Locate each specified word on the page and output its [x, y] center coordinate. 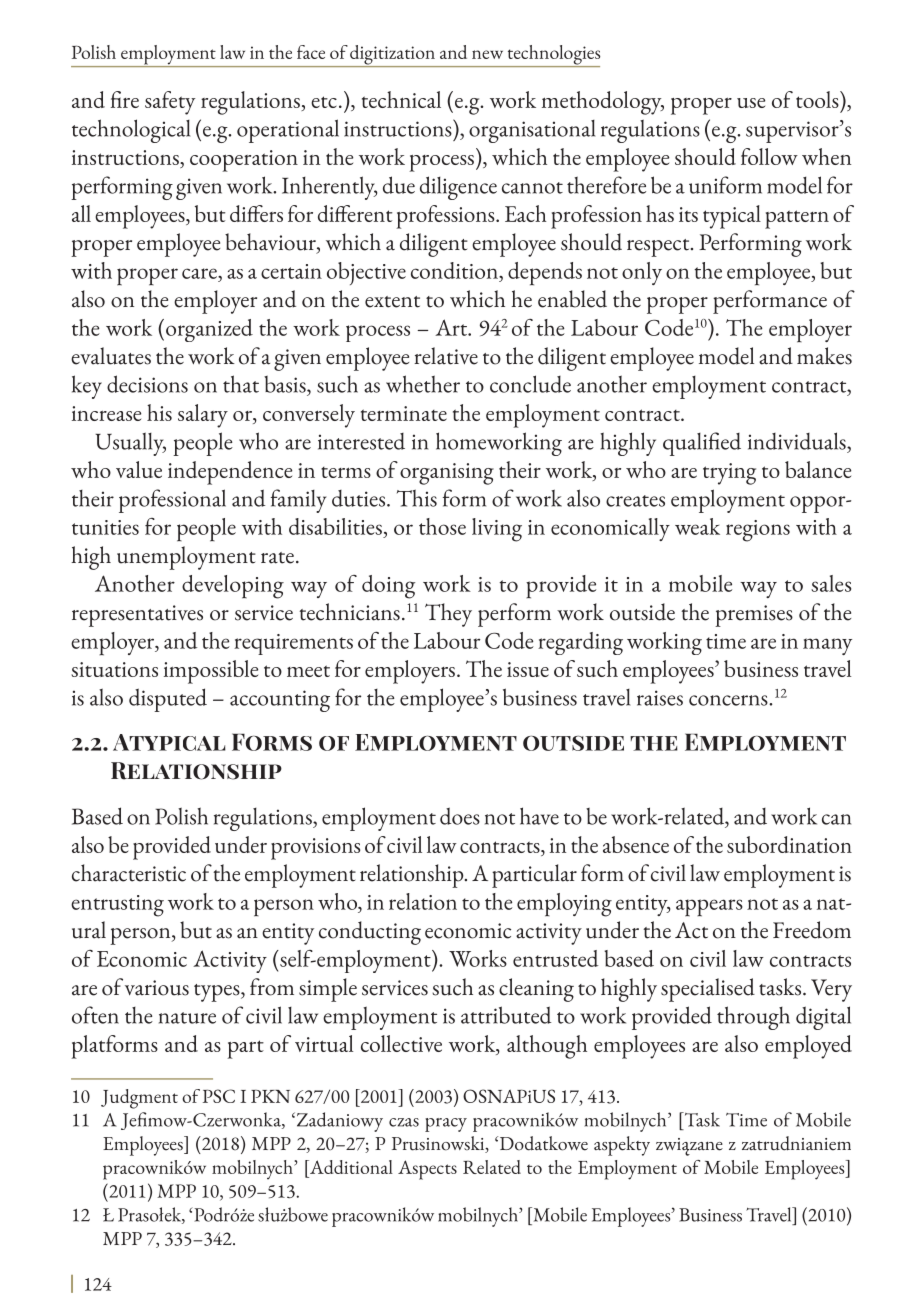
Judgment [139, 1099]
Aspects [427, 1170]
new [487, 54]
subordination [789, 844]
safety [170, 103]
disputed [168, 700]
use [751, 103]
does [460, 816]
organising [447, 474]
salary [203, 416]
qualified [702, 444]
